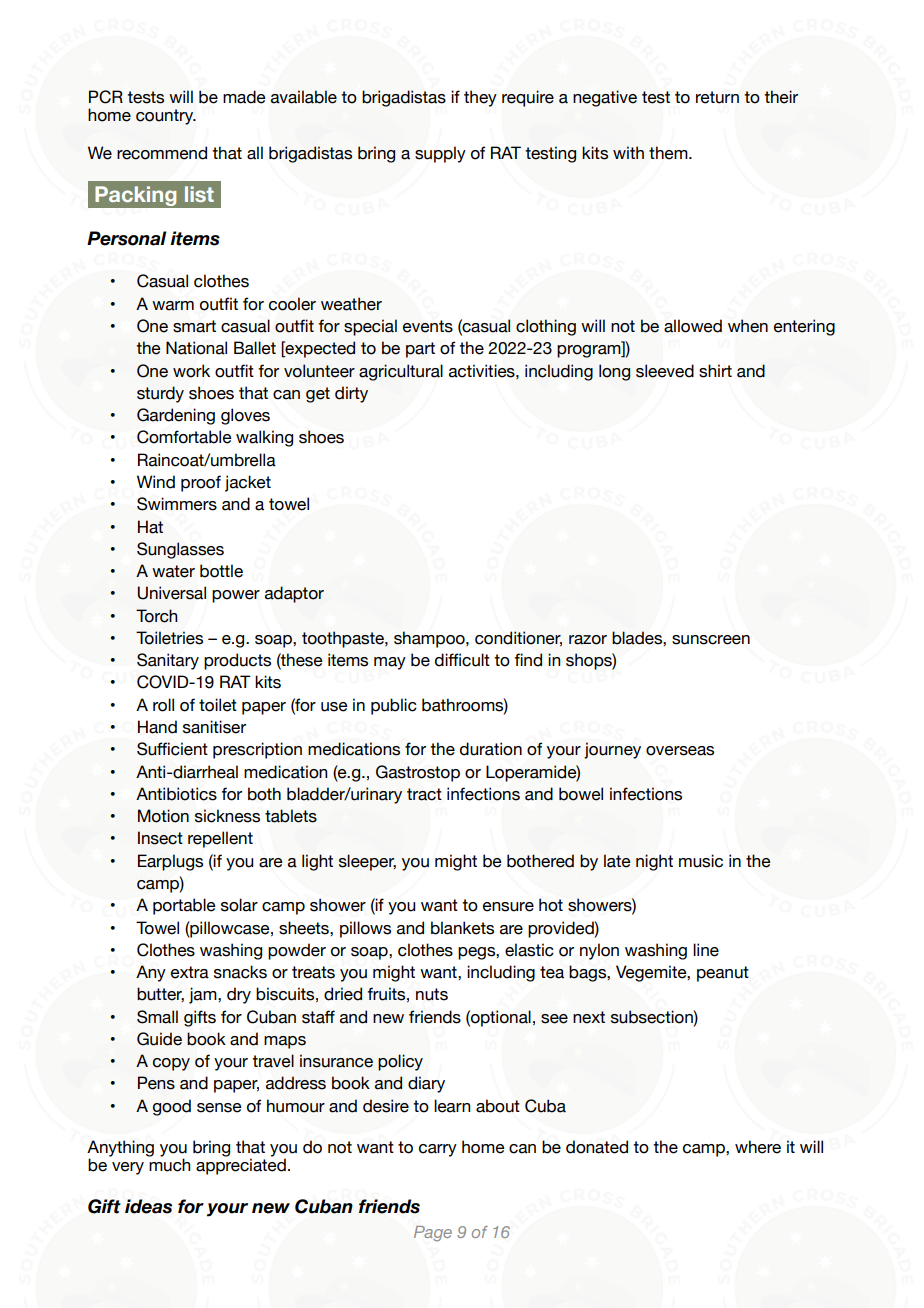  Describe the element at coordinates (424, 794) in the page. I see `tract` at that location.
